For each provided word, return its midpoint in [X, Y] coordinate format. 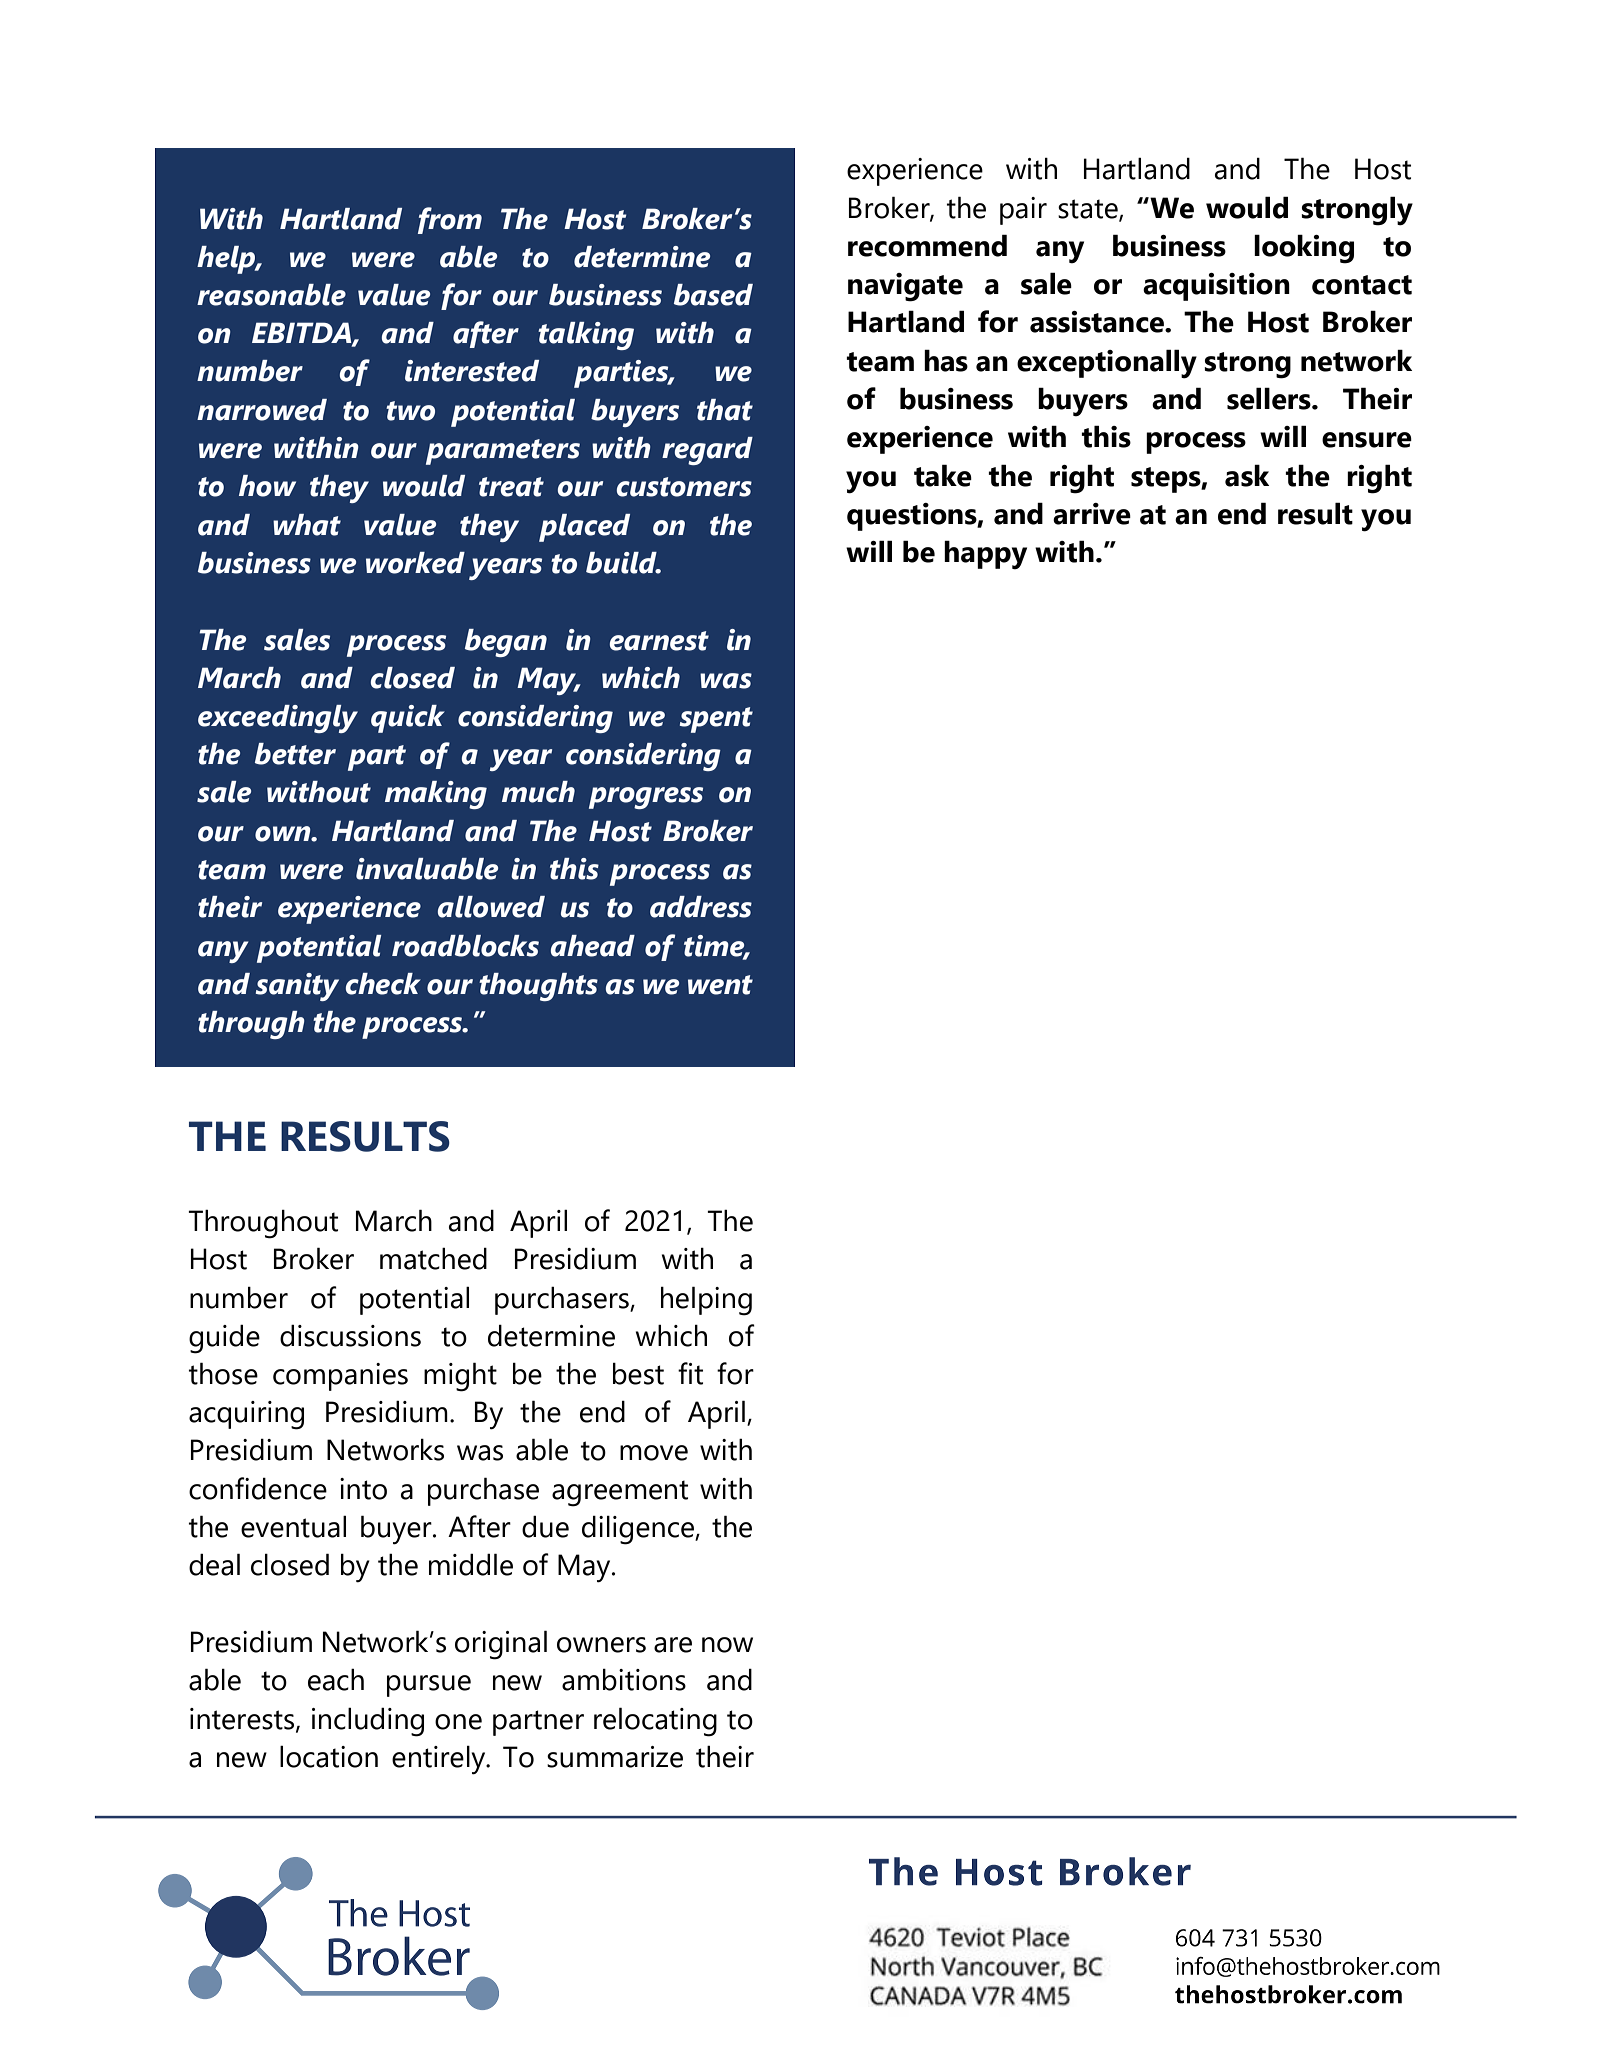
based [713, 295]
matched [433, 1258]
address [701, 907]
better [295, 754]
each [336, 1679]
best [638, 1373]
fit [690, 1373]
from [450, 220]
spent [716, 720]
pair [1023, 211]
